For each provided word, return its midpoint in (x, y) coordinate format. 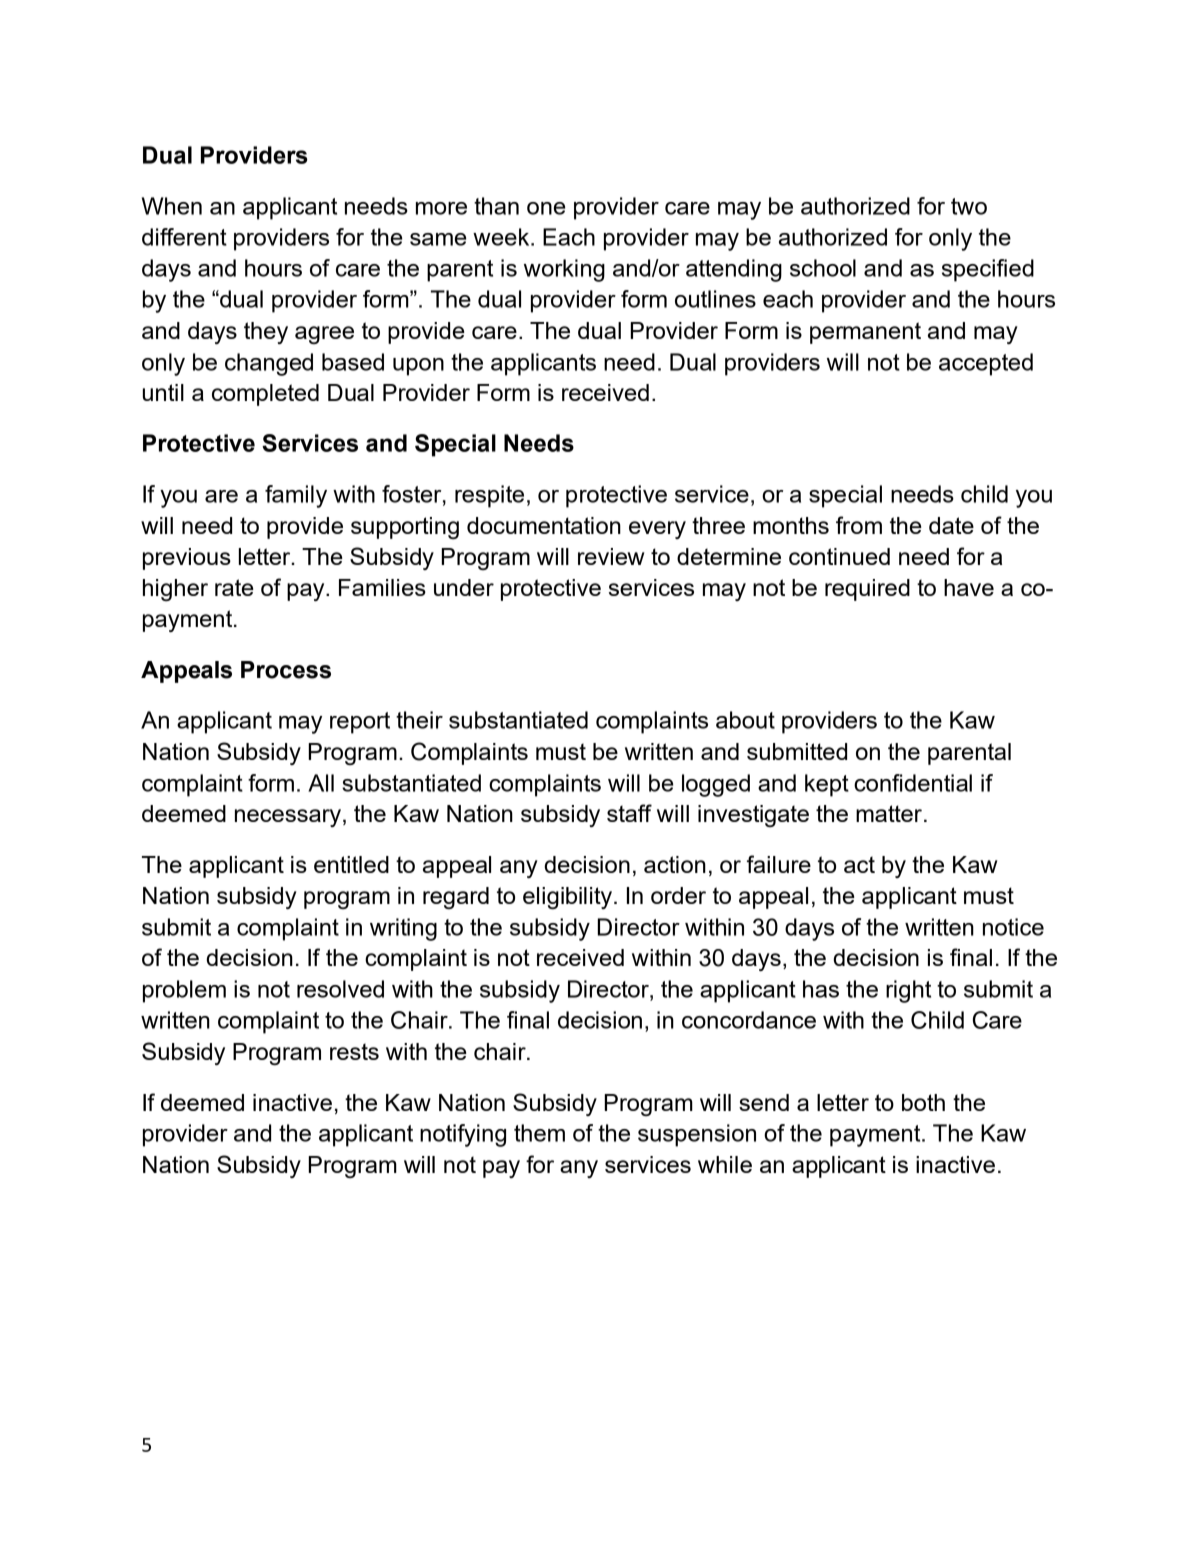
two (969, 206)
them (539, 1133)
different (184, 237)
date (951, 525)
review (611, 556)
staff (629, 813)
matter (889, 813)
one (546, 208)
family (296, 496)
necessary (289, 818)
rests (354, 1051)
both (923, 1102)
